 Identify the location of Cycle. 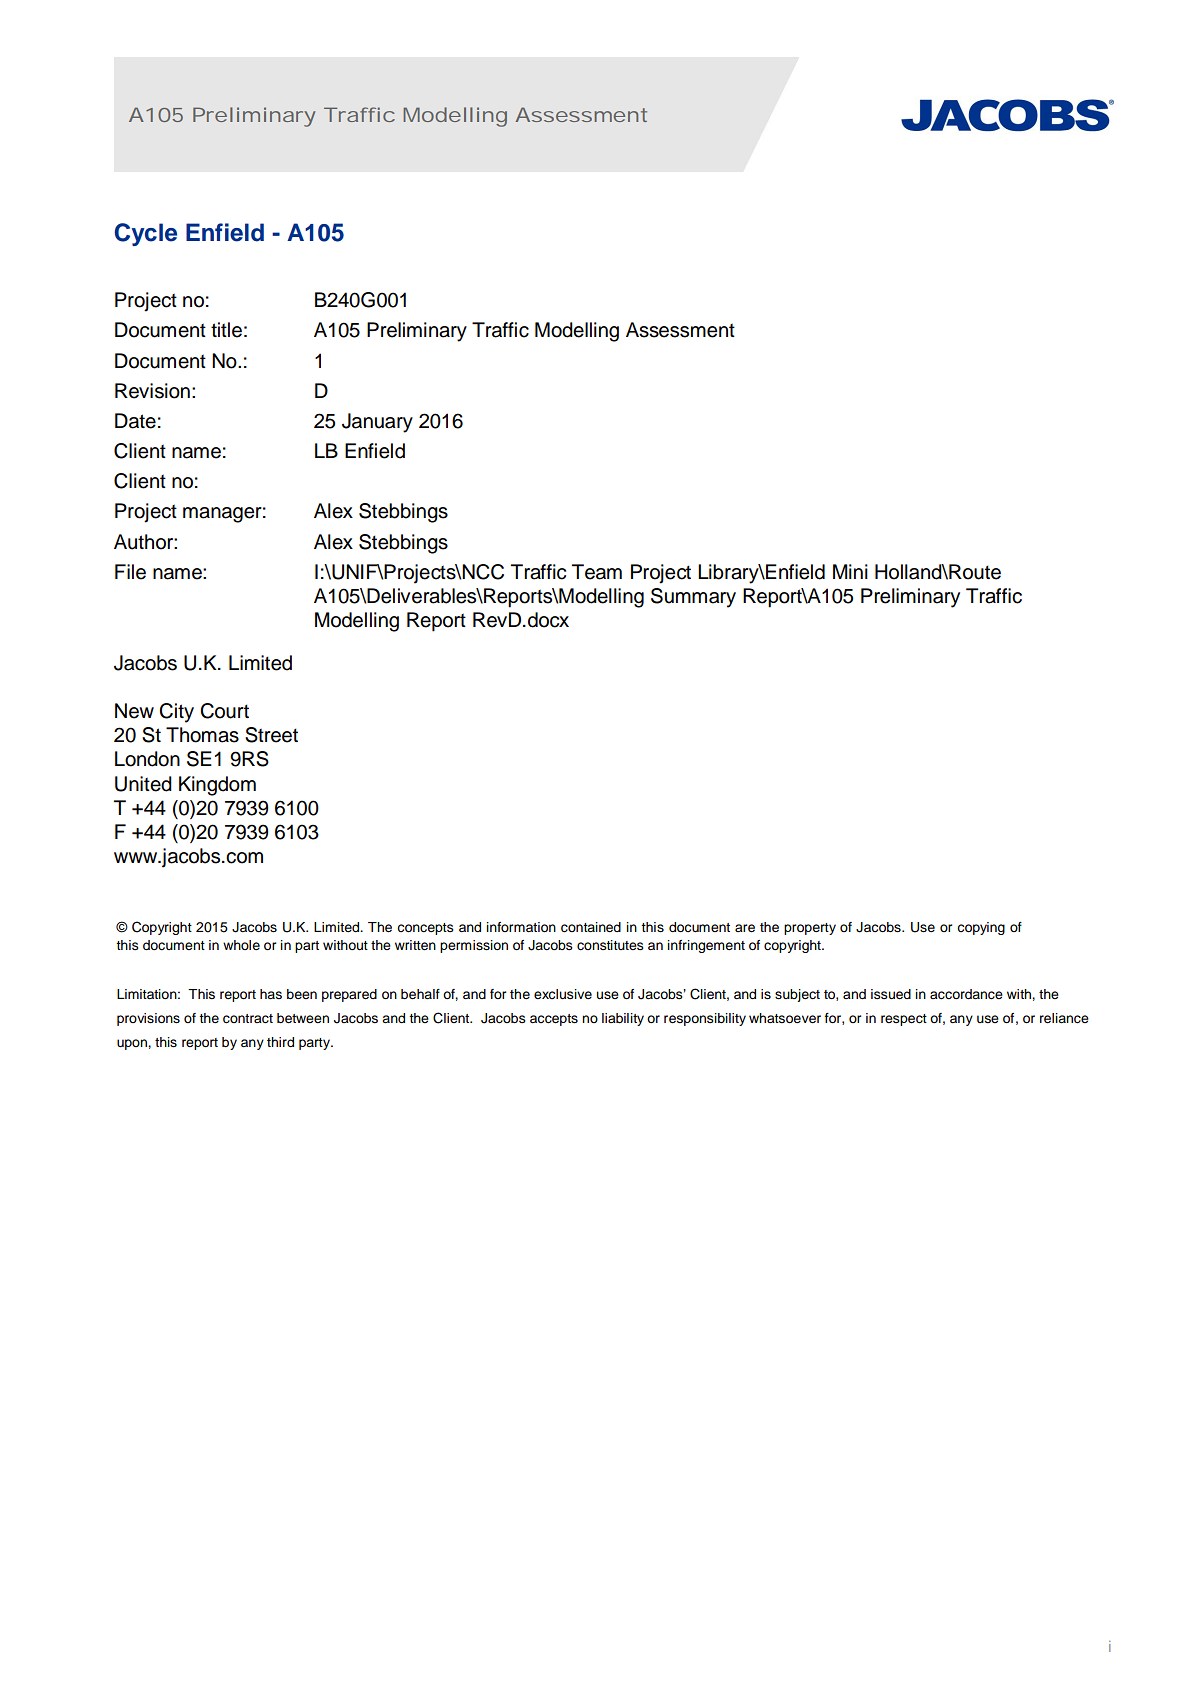
(146, 234).
